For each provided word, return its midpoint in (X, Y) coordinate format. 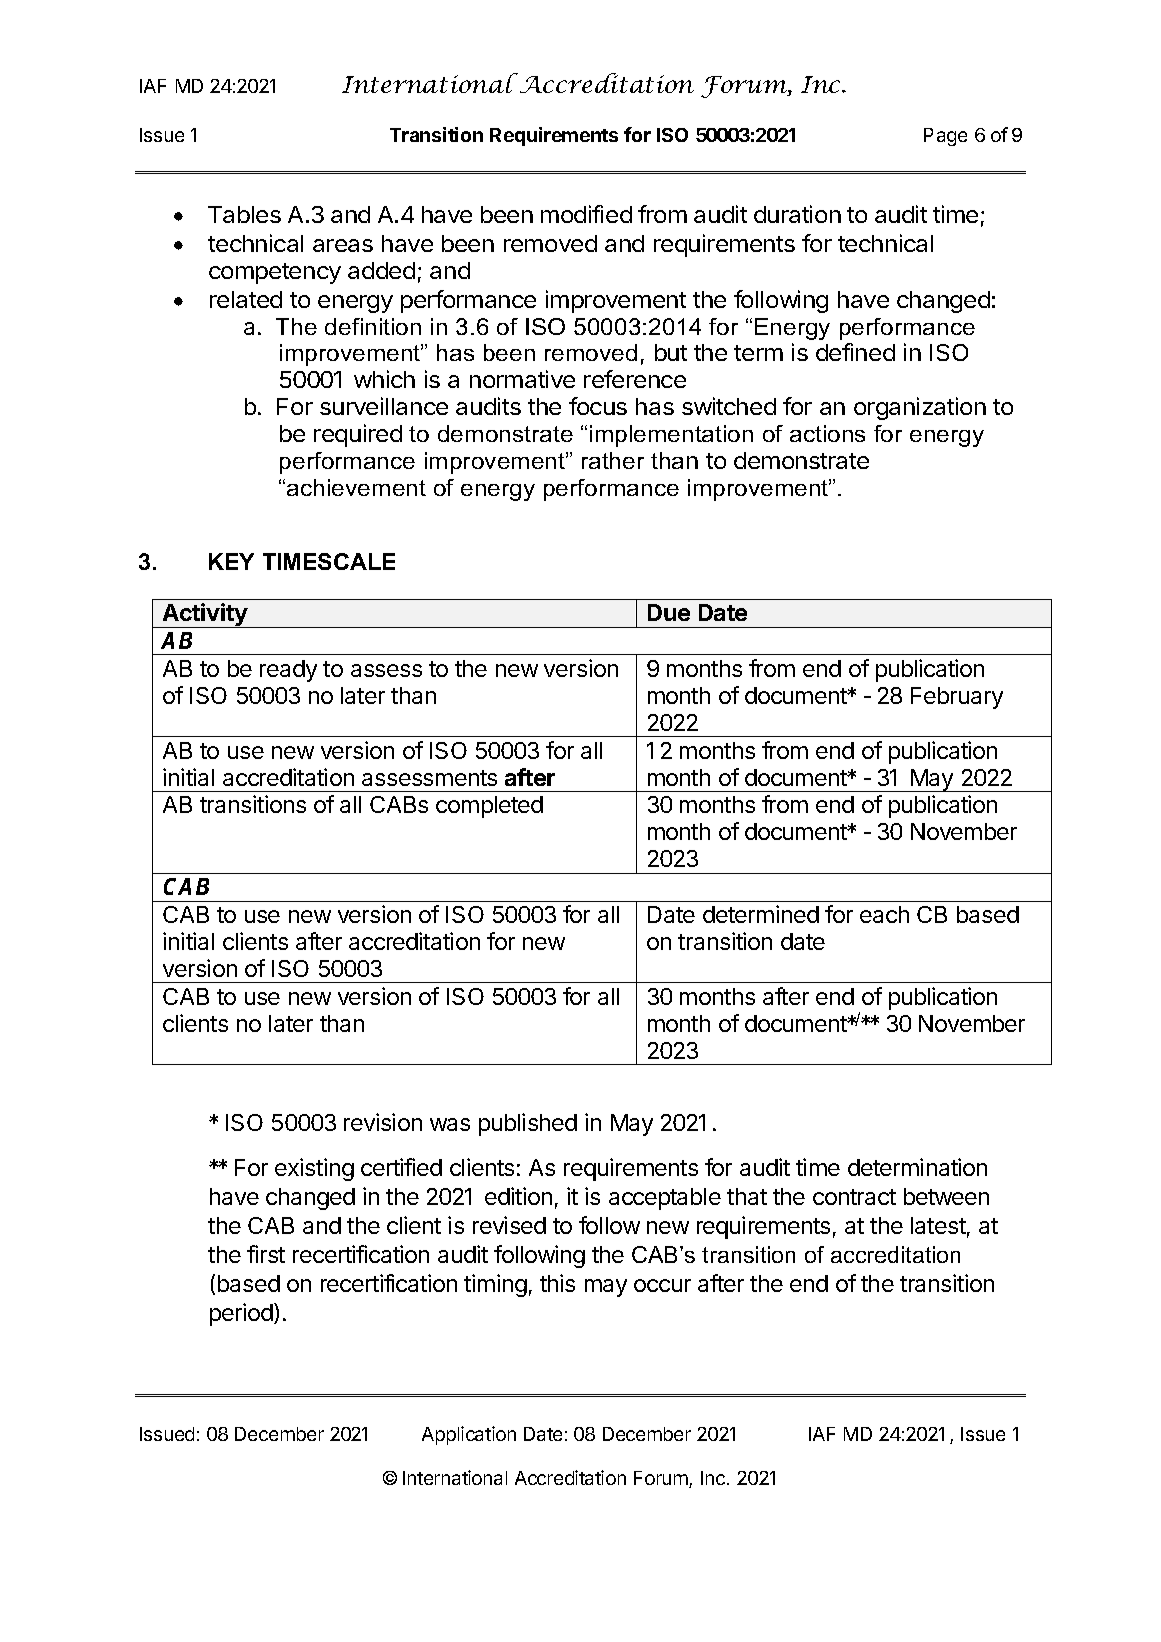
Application (469, 1435)
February (957, 698)
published (528, 1124)
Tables (244, 214)
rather (613, 460)
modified (586, 214)
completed (489, 807)
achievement (356, 487)
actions (827, 433)
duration (797, 214)
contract (854, 1197)
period (242, 1314)
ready (288, 671)
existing (314, 1169)
